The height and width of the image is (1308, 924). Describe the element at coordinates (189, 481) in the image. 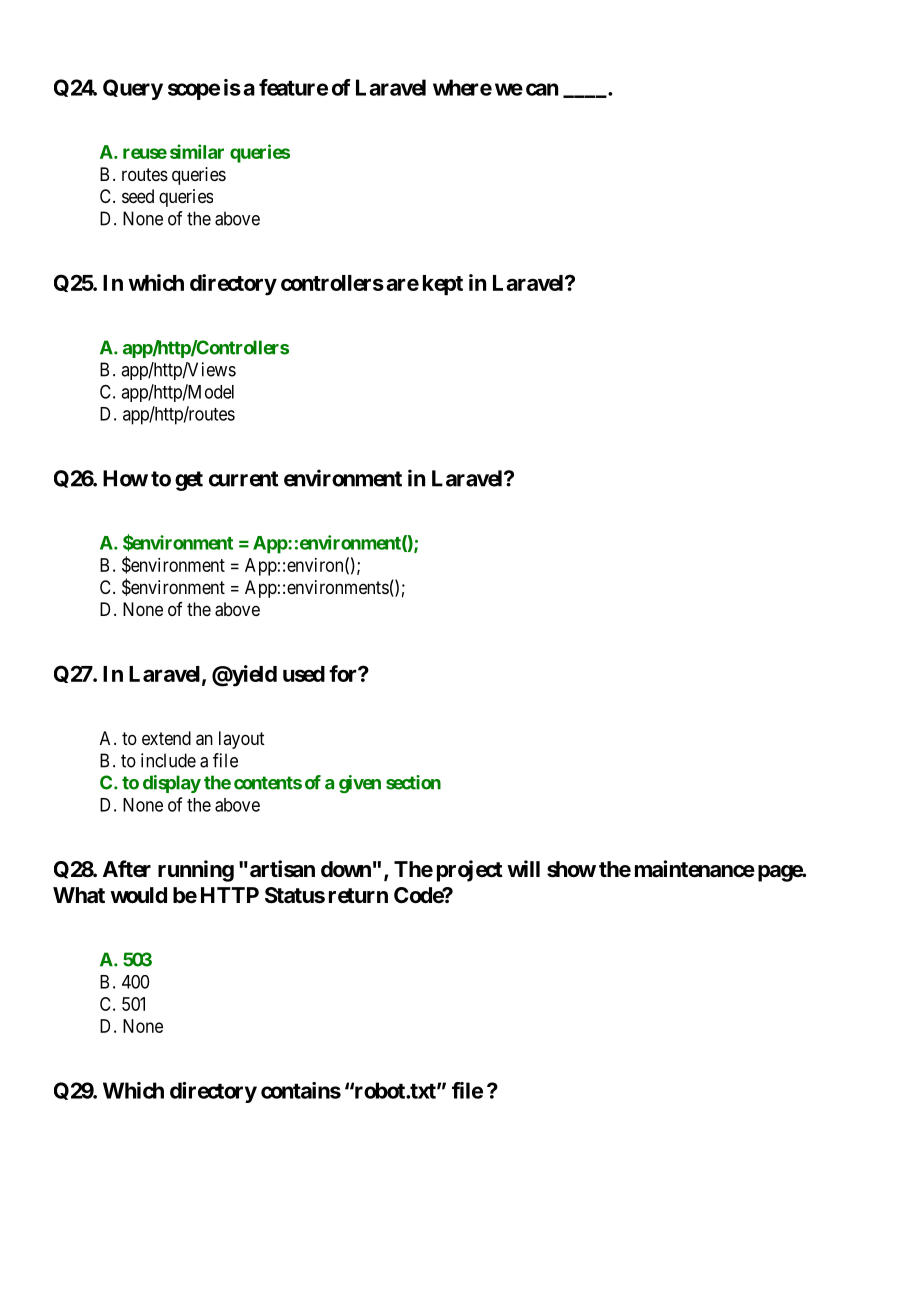

I see `get` at that location.
